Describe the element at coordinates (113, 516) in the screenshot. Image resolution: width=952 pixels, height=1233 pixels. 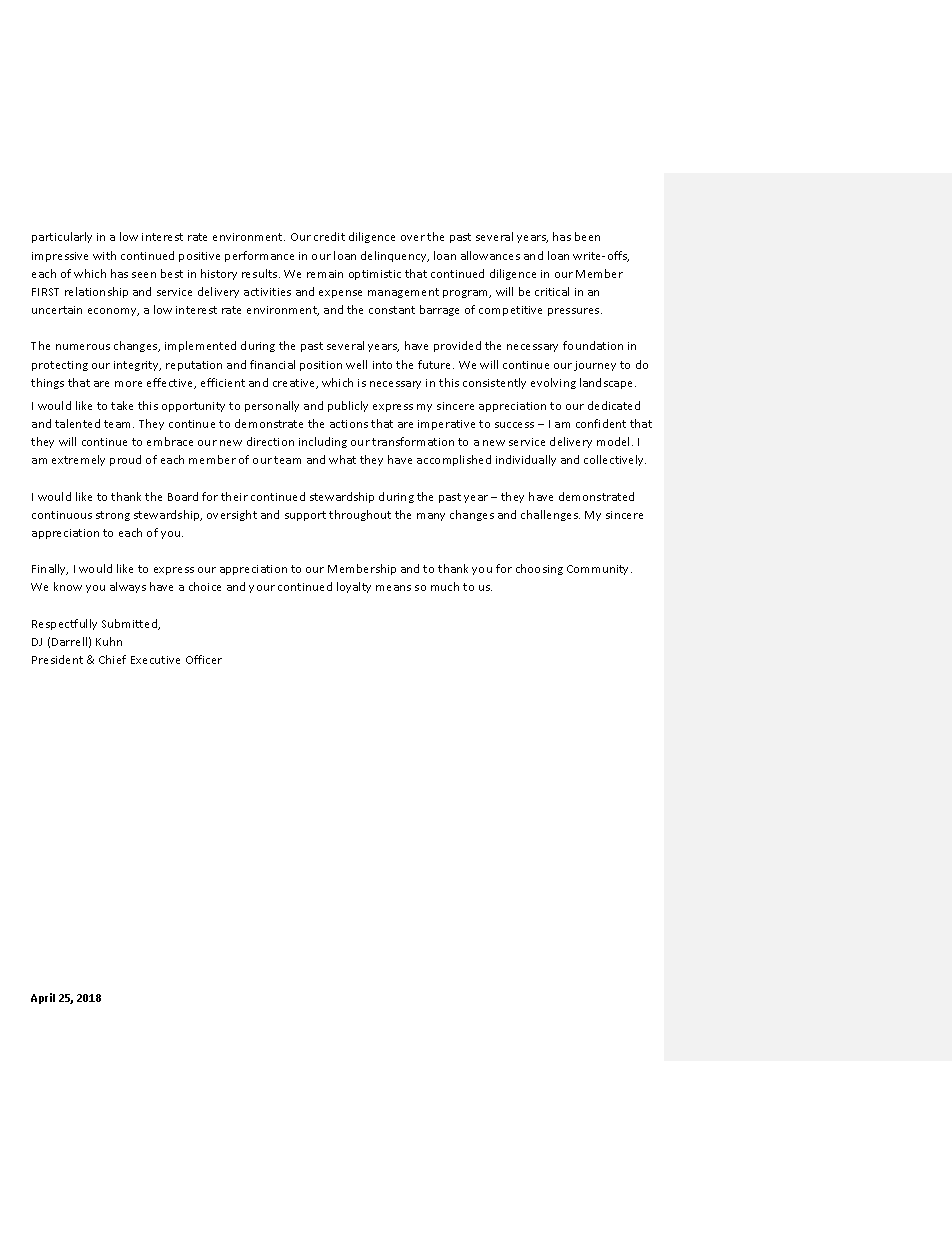
I see `strong` at that location.
